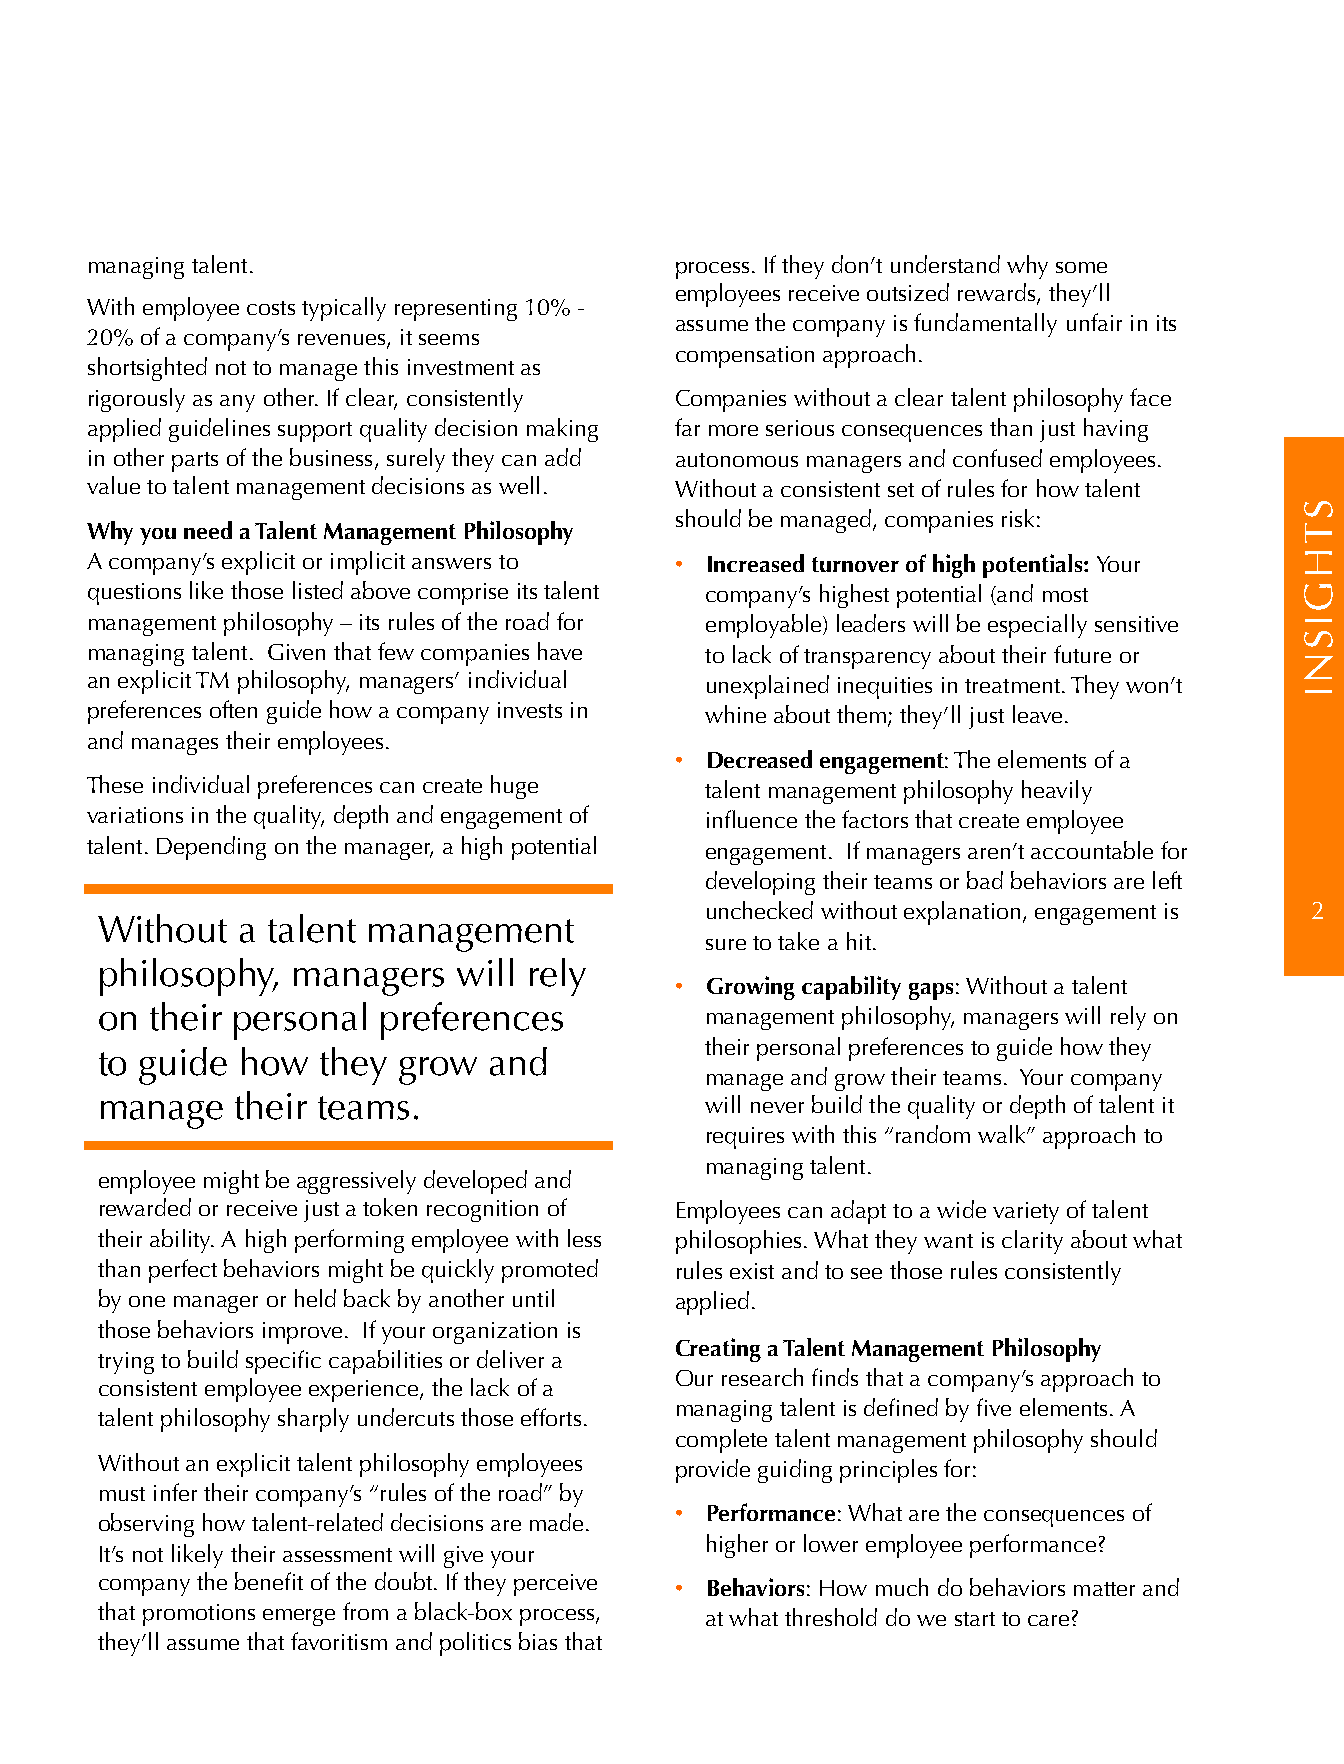  Describe the element at coordinates (962, 913) in the screenshot. I see `explanation` at that location.
